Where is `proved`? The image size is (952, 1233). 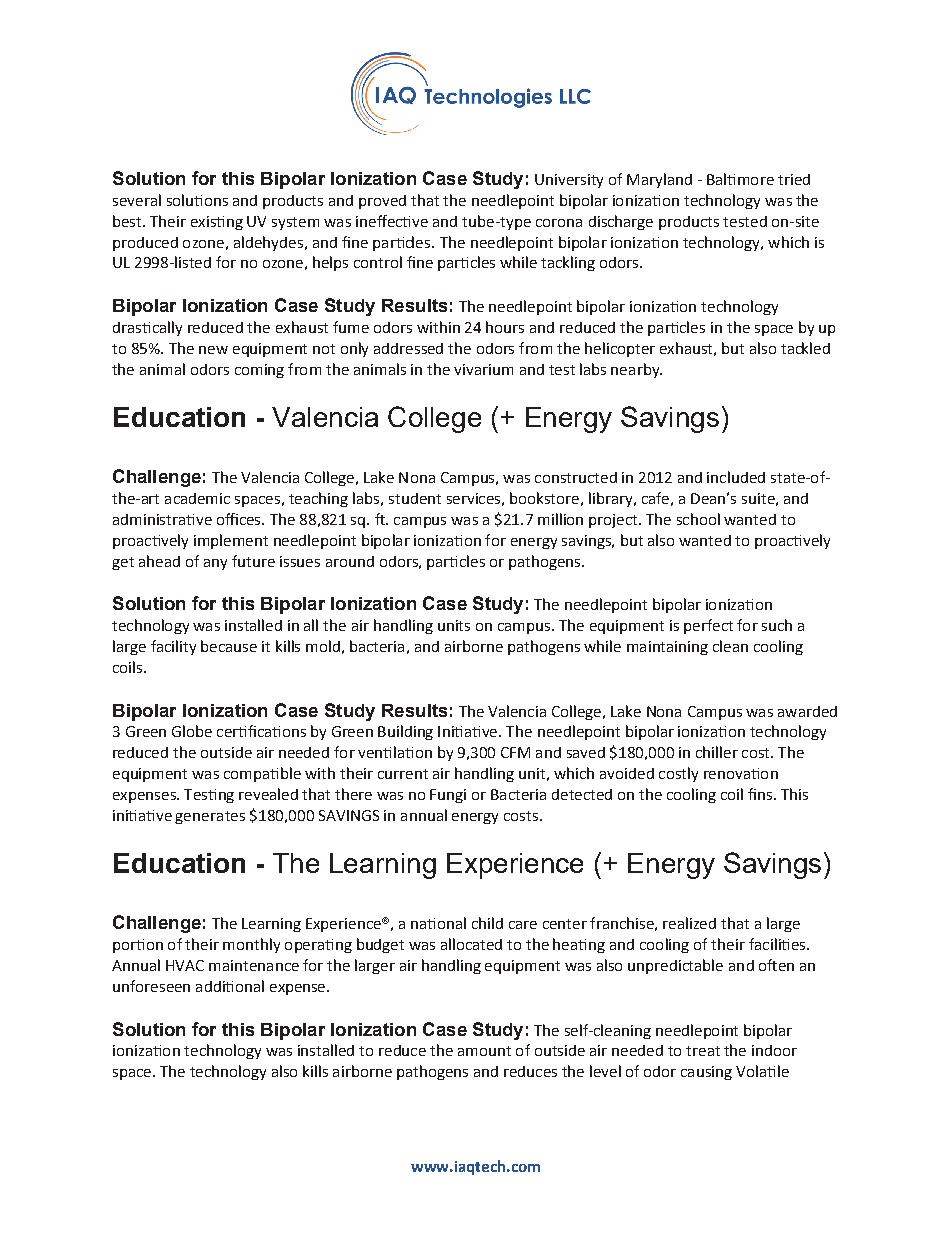
proved is located at coordinates (382, 202).
